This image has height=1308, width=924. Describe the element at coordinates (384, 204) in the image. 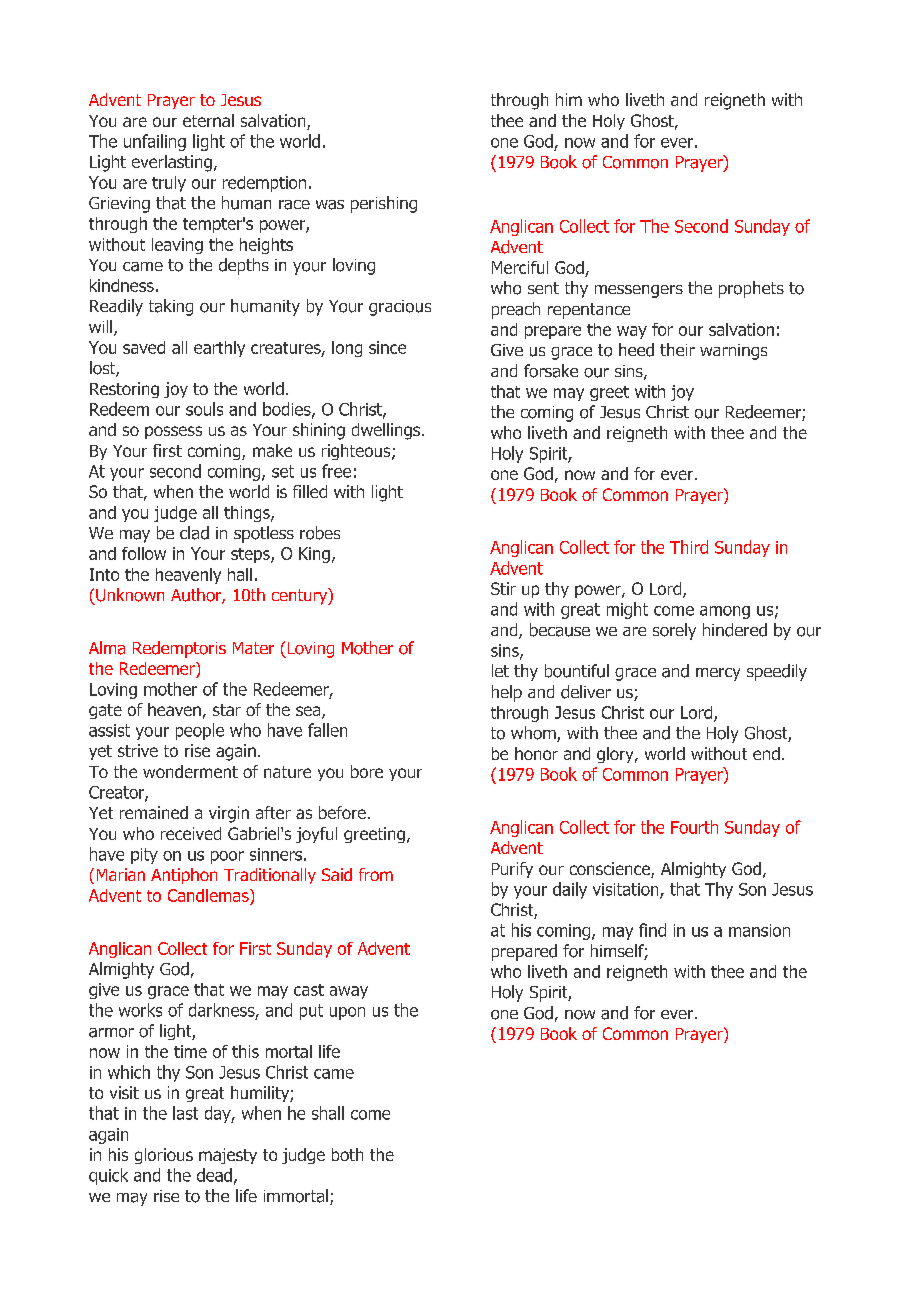

I see `perishing` at that location.
